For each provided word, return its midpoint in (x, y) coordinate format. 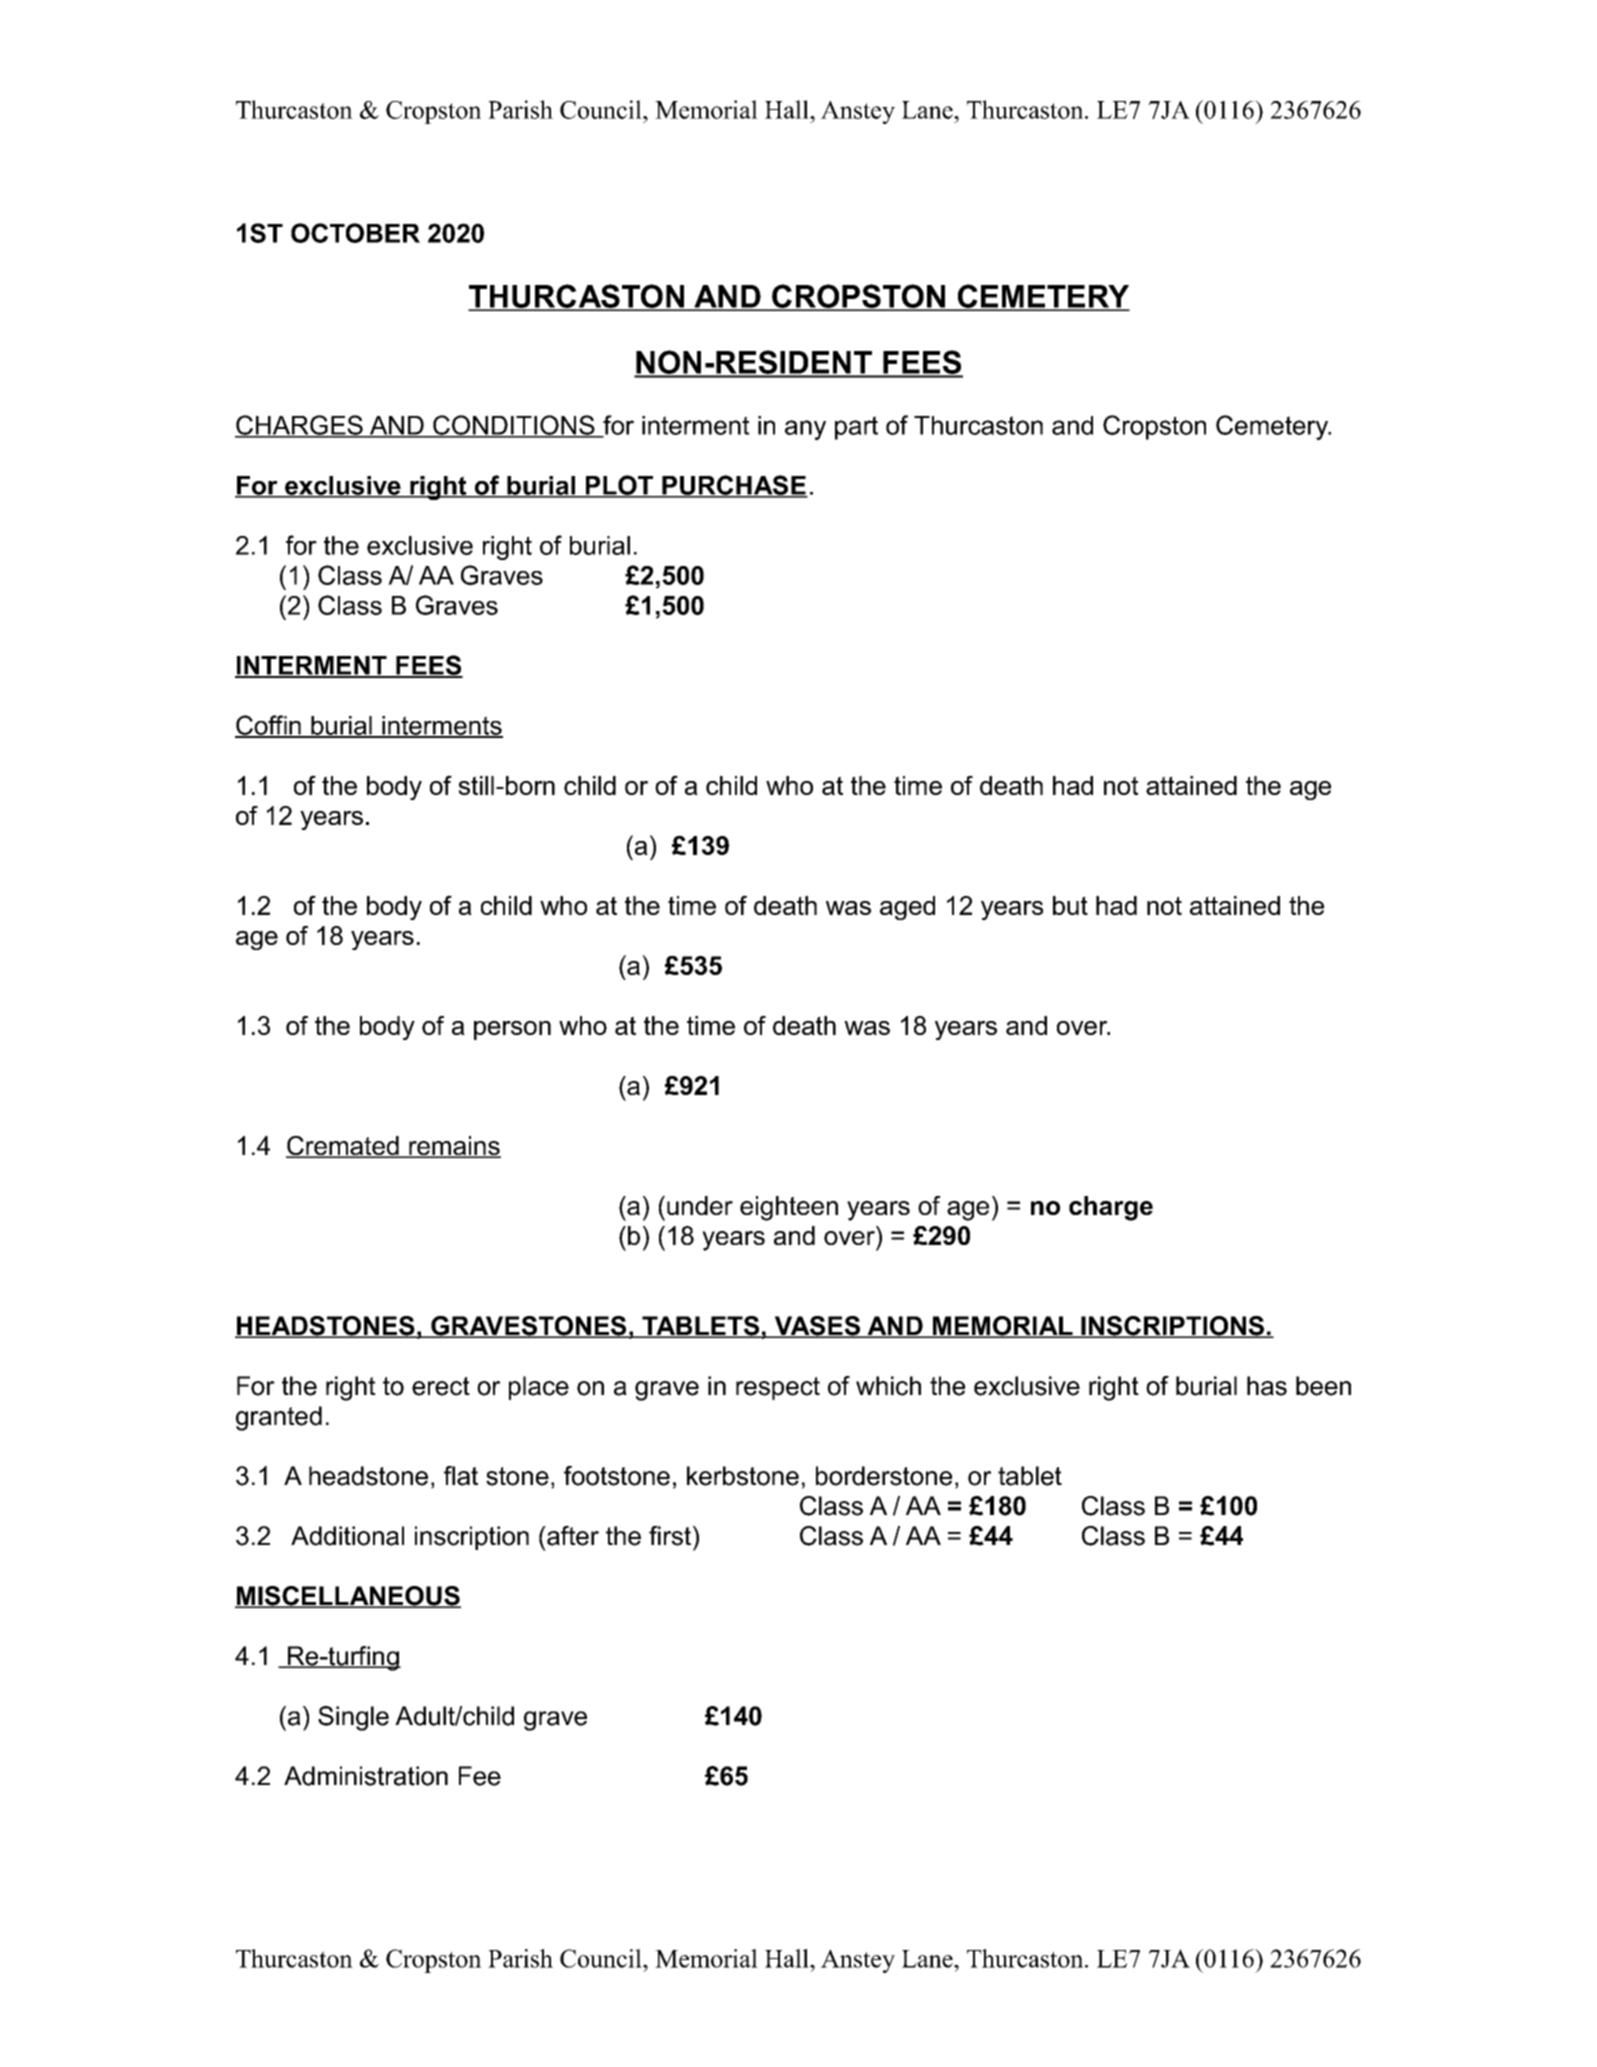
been (1323, 1386)
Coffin (269, 726)
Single (353, 1718)
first (670, 1536)
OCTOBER (355, 233)
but (1070, 905)
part (856, 428)
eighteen (789, 1208)
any (805, 430)
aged (907, 908)
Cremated (343, 1147)
